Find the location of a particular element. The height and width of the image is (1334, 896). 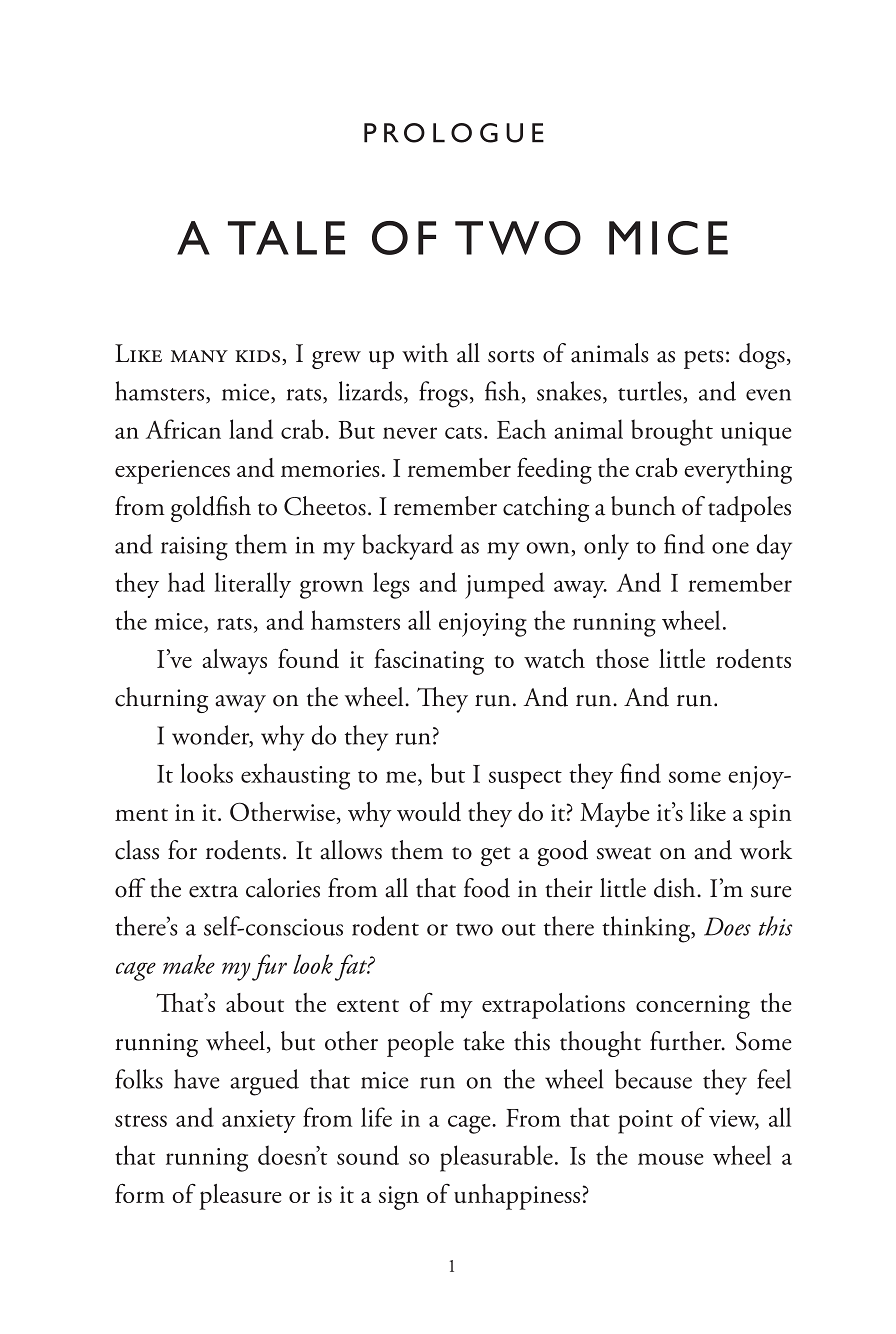

TALE is located at coordinates (286, 238).
